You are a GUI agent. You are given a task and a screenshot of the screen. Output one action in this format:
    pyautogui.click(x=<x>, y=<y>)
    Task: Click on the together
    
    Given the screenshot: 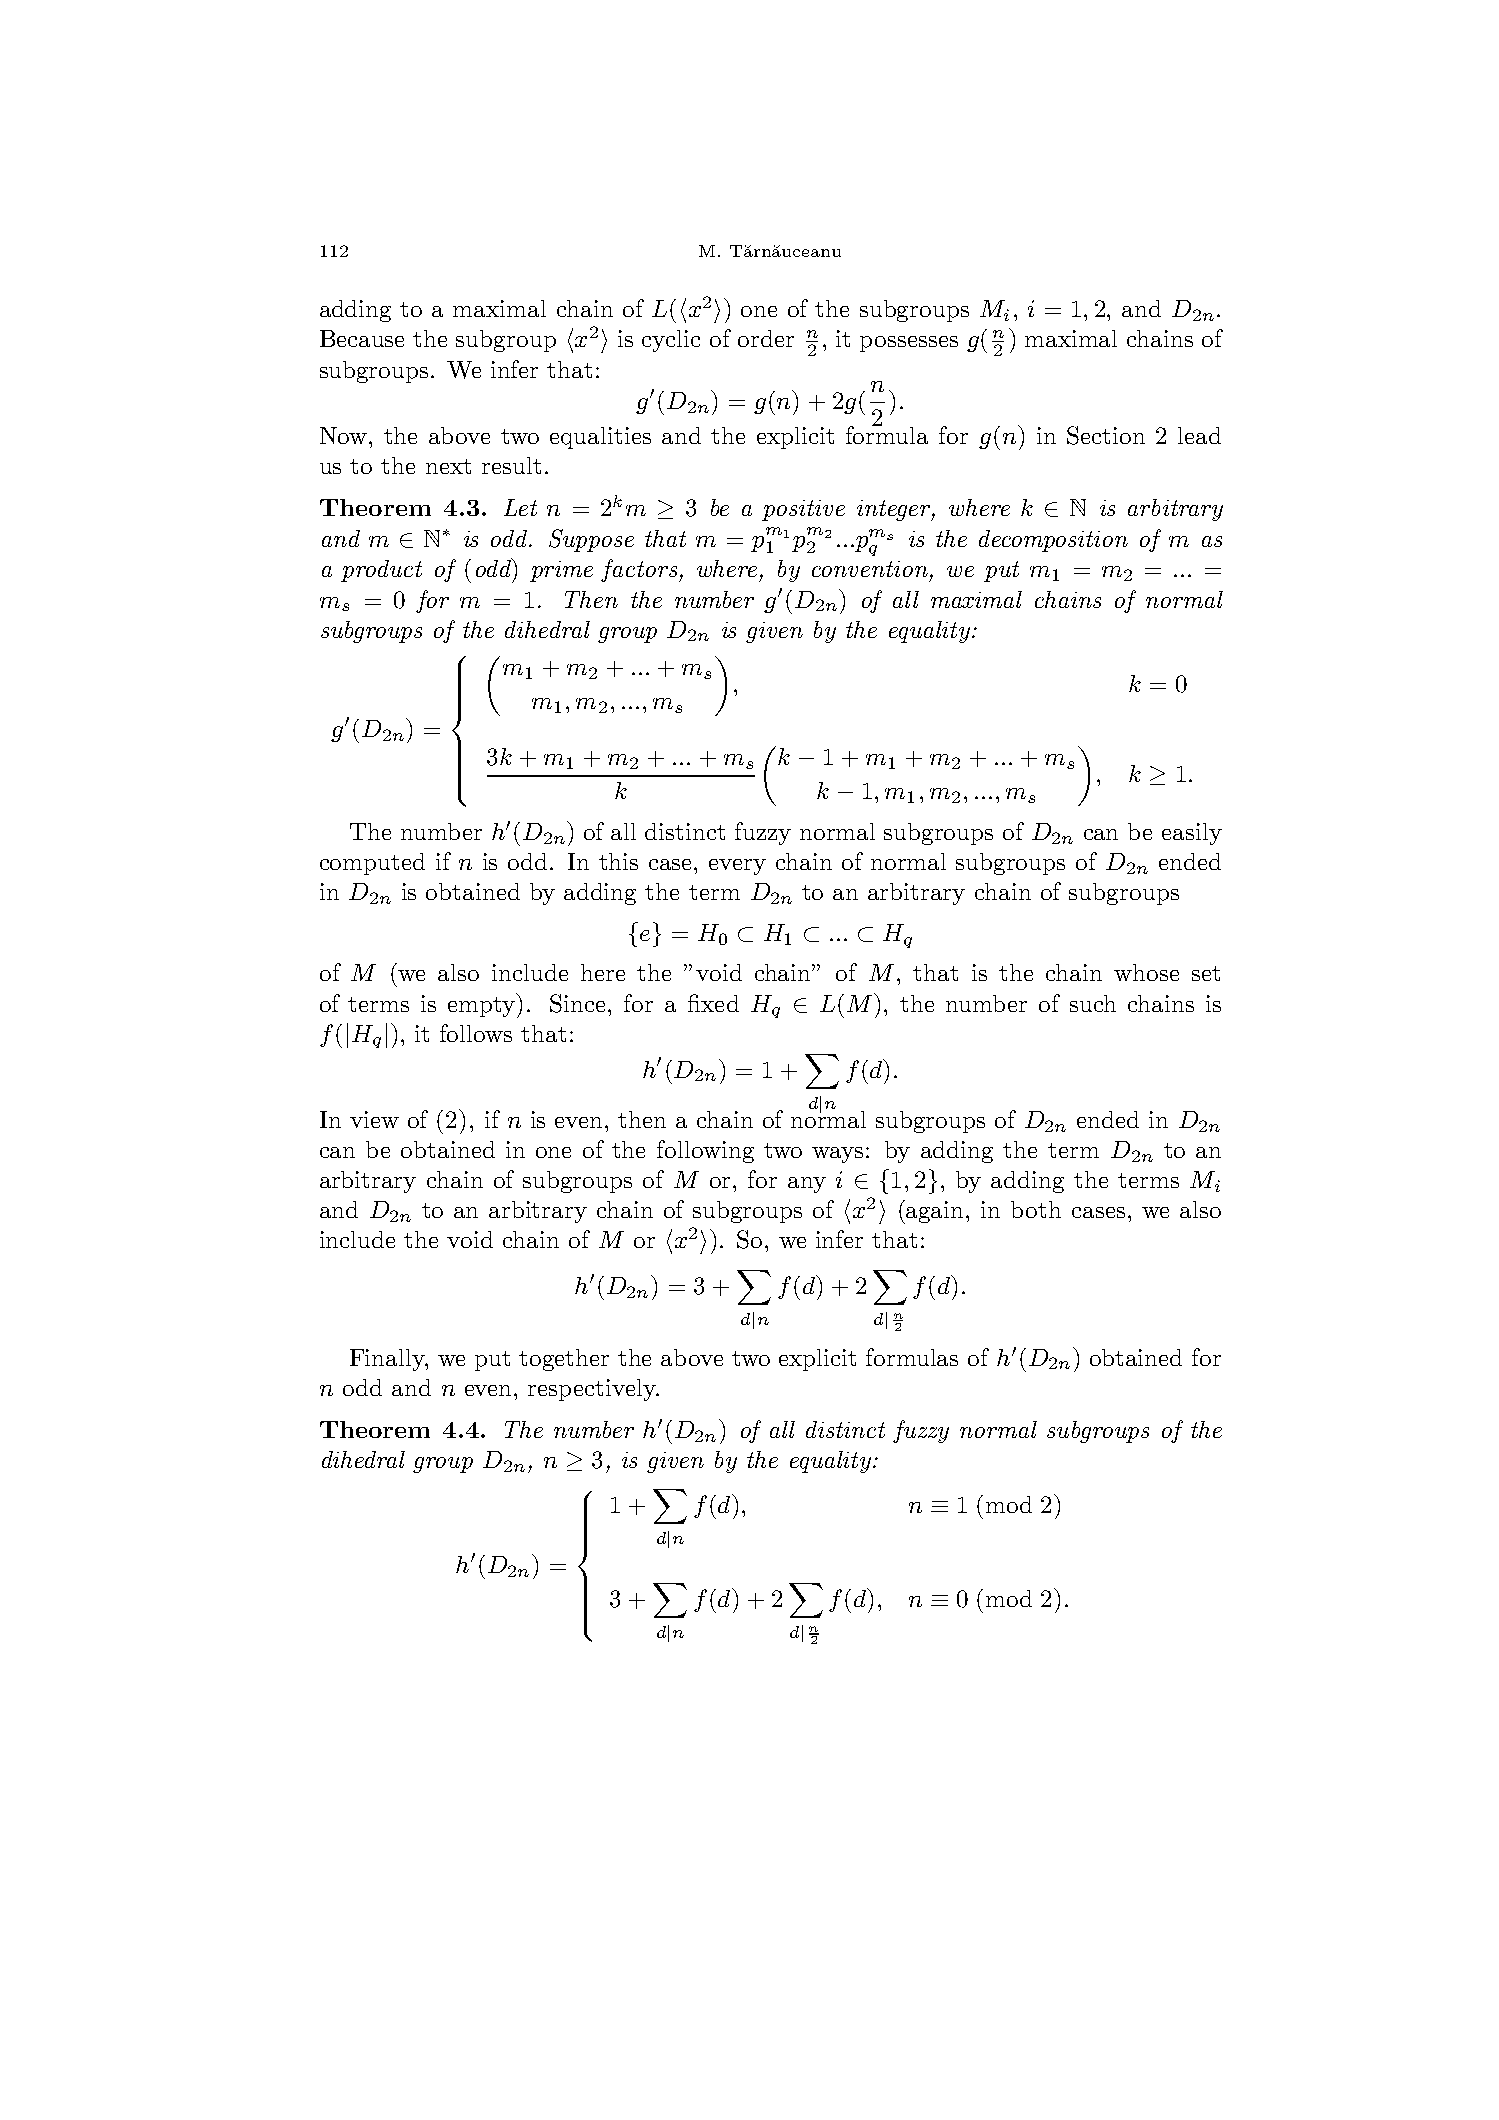 What is the action you would take?
    pyautogui.click(x=564, y=1360)
